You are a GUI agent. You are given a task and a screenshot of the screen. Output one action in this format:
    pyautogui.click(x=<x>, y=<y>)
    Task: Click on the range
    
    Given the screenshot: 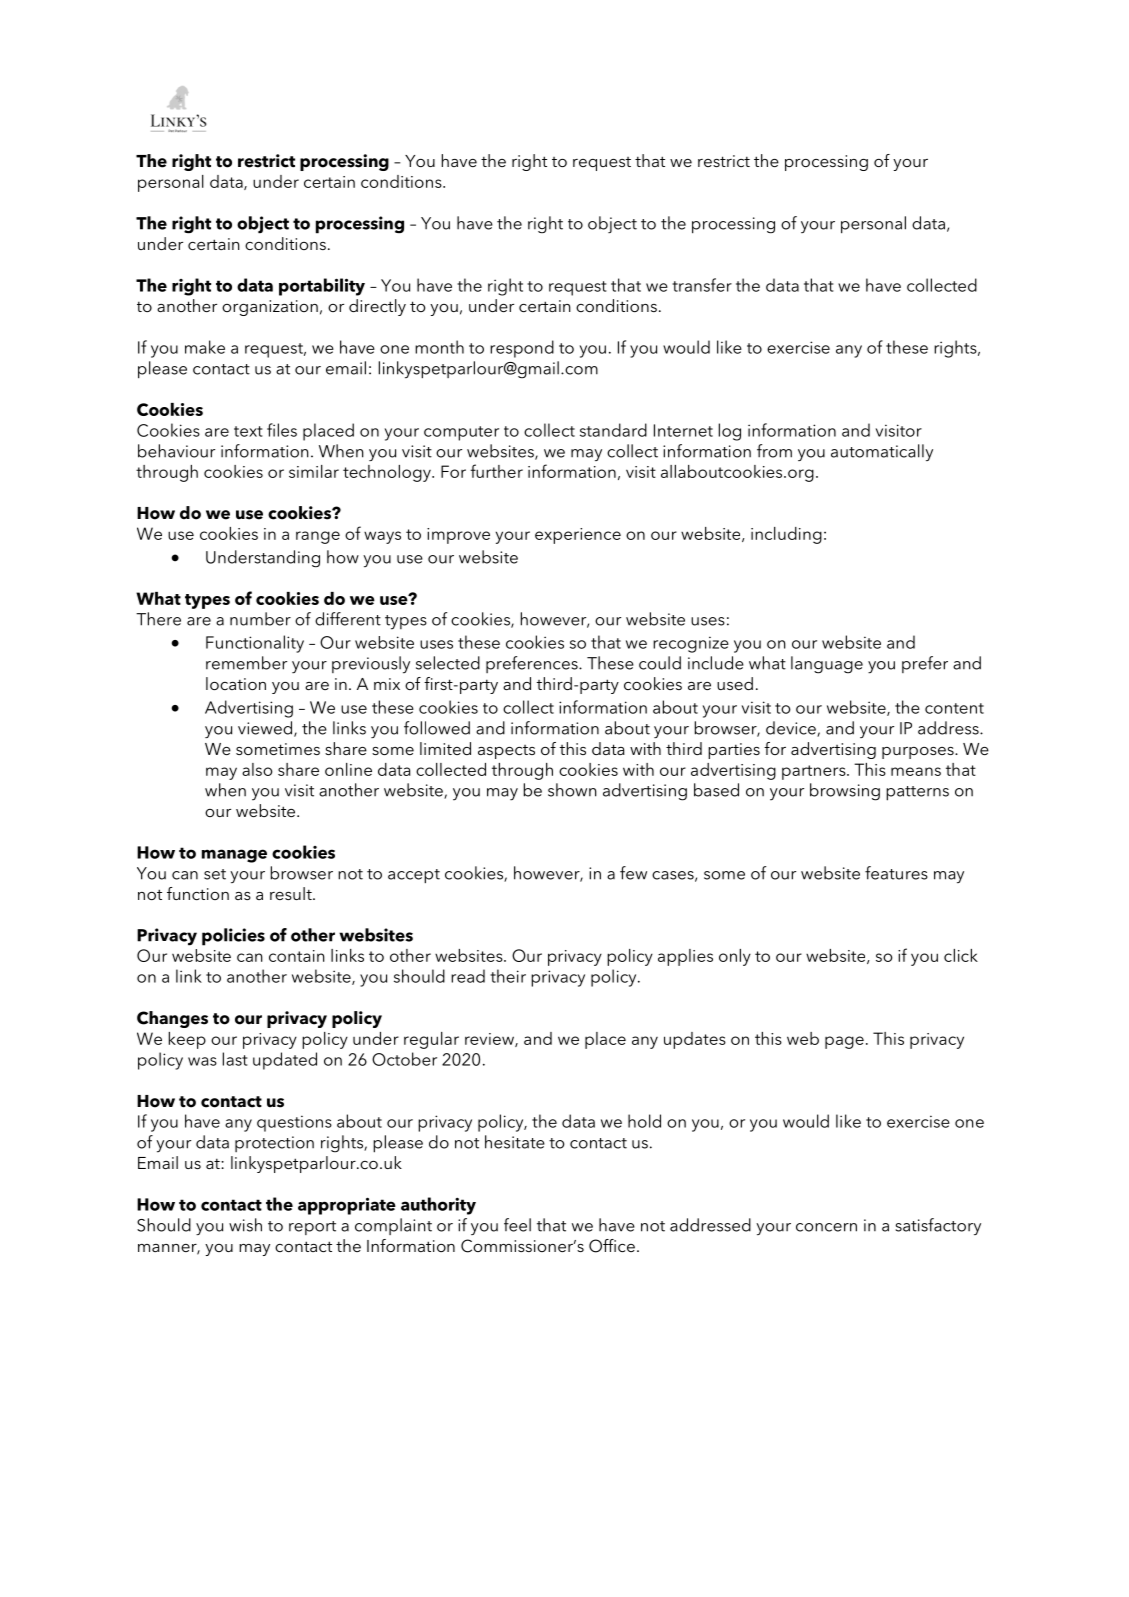 What is the action you would take?
    pyautogui.click(x=318, y=537)
